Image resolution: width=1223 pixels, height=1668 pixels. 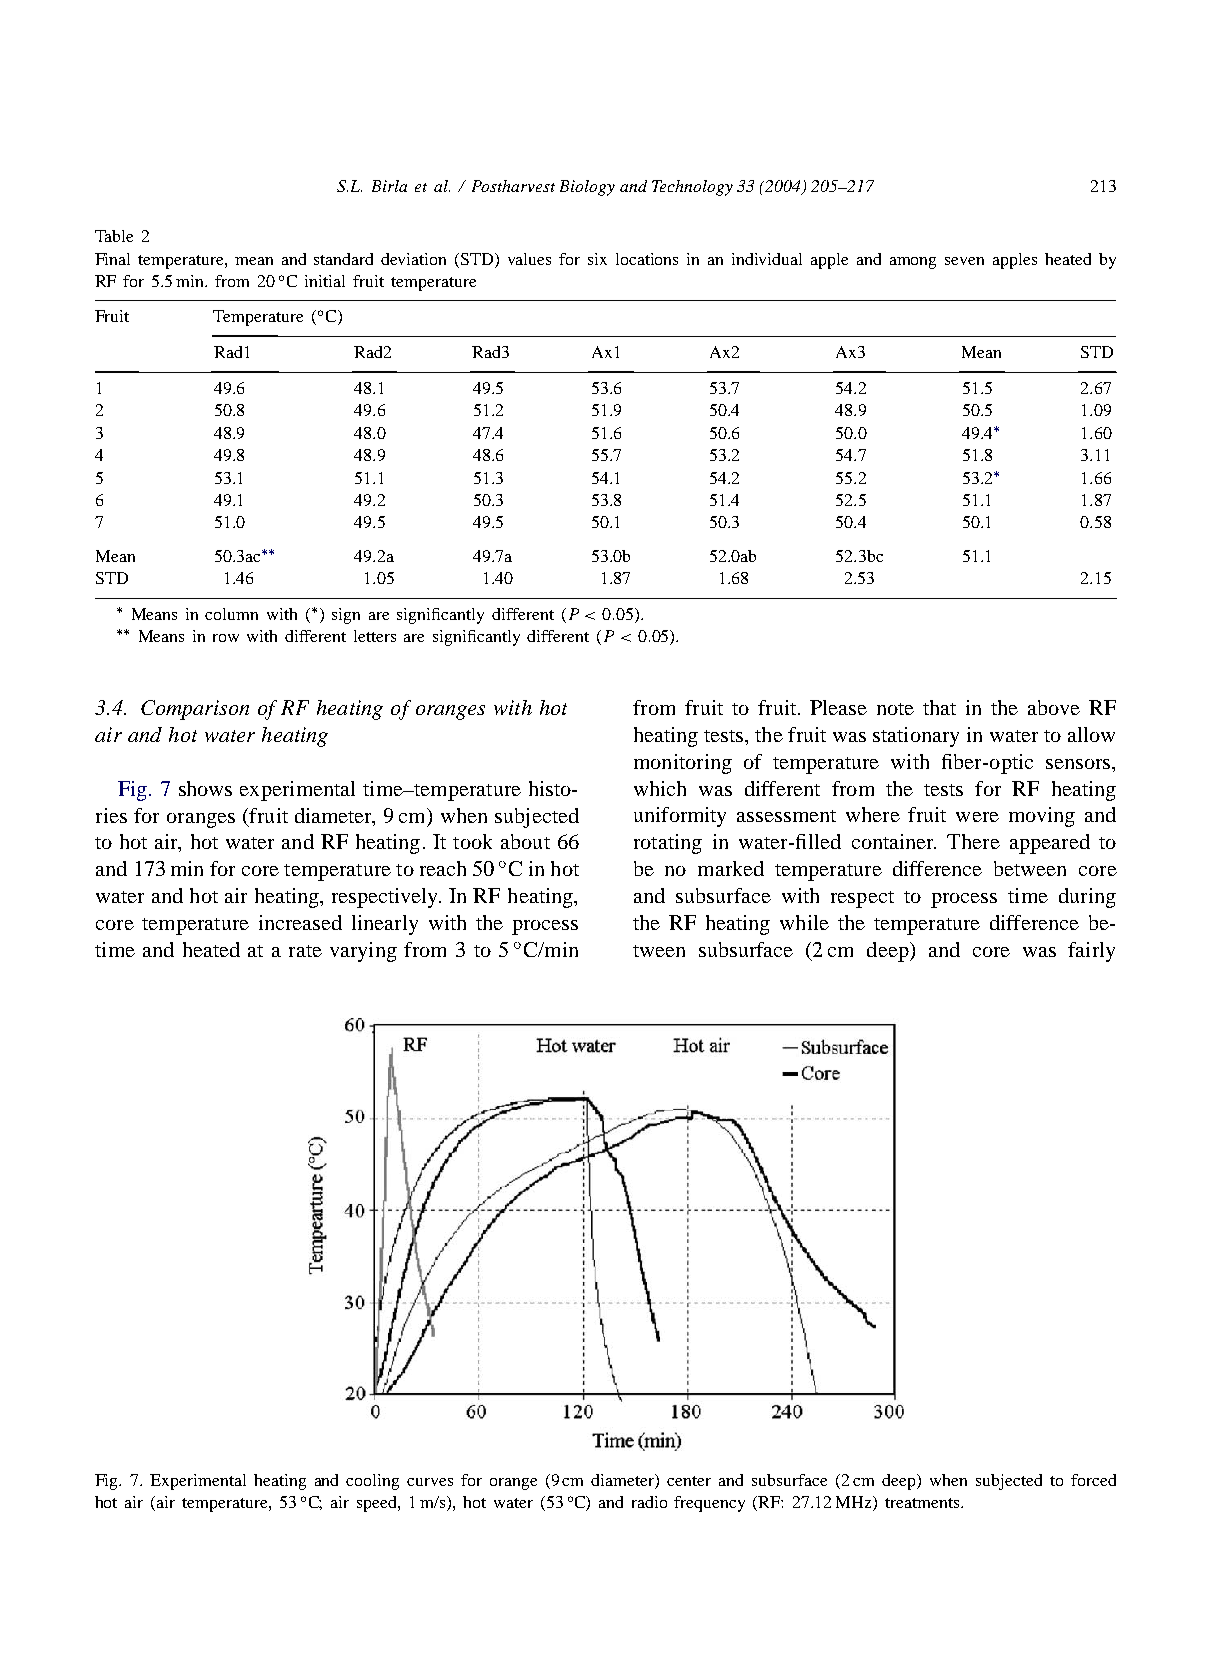 What do you see at coordinates (804, 922) in the screenshot?
I see `while` at bounding box center [804, 922].
